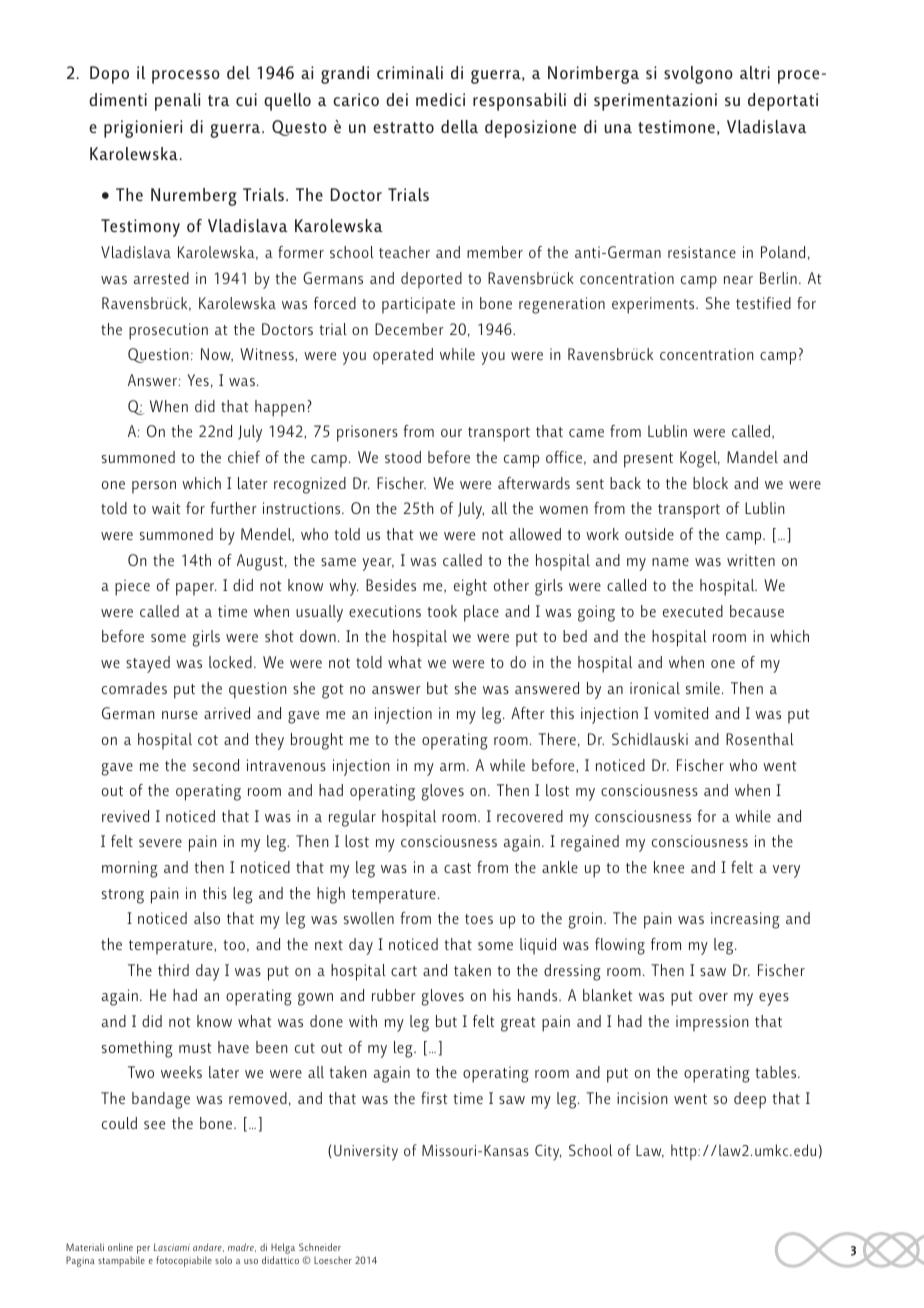 This document has height=1308, width=924. Describe the element at coordinates (366, 1153) in the document. I see `University` at that location.
